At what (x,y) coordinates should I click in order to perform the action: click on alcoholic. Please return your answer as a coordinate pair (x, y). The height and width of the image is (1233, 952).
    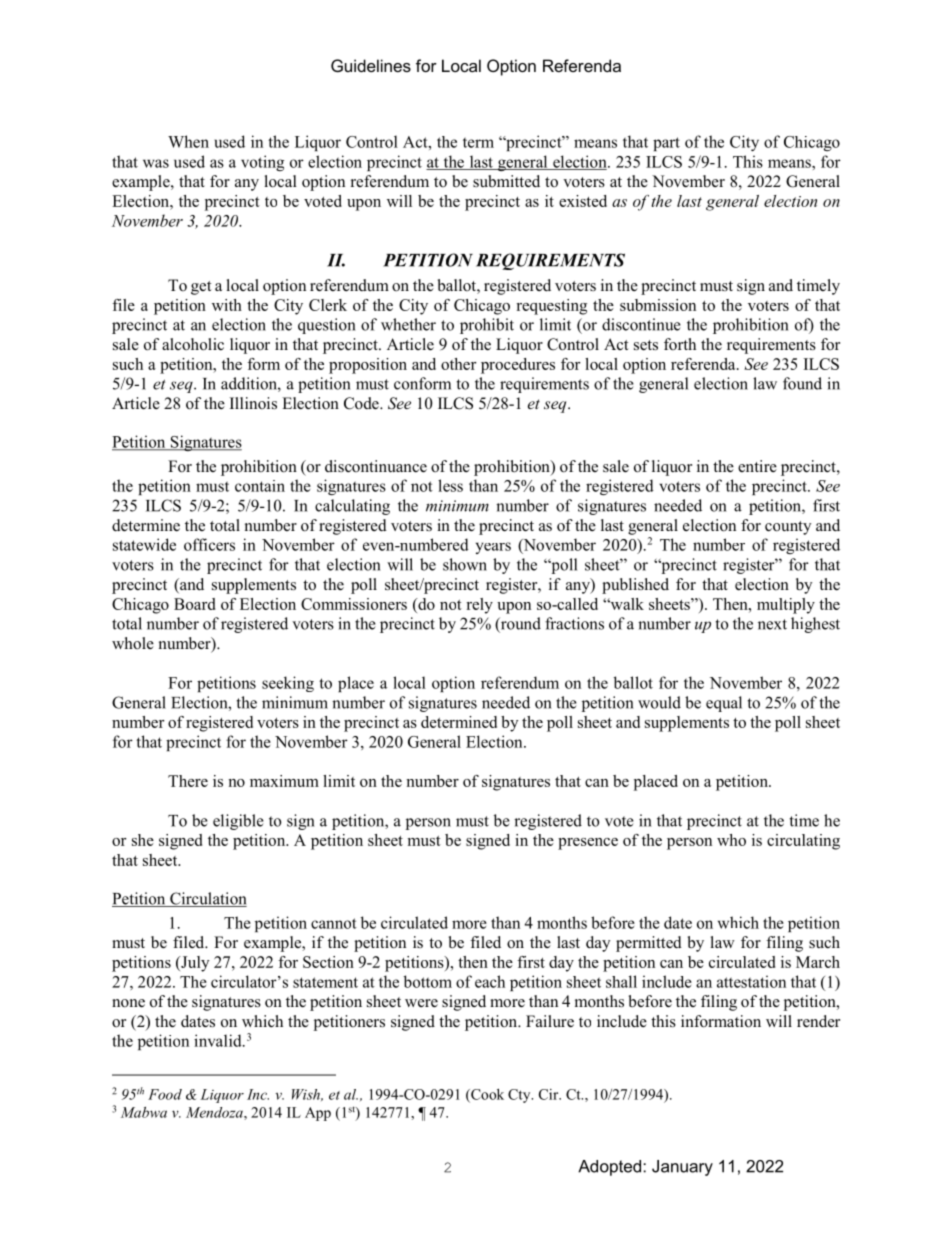
    Looking at the image, I should click on (193, 344).
